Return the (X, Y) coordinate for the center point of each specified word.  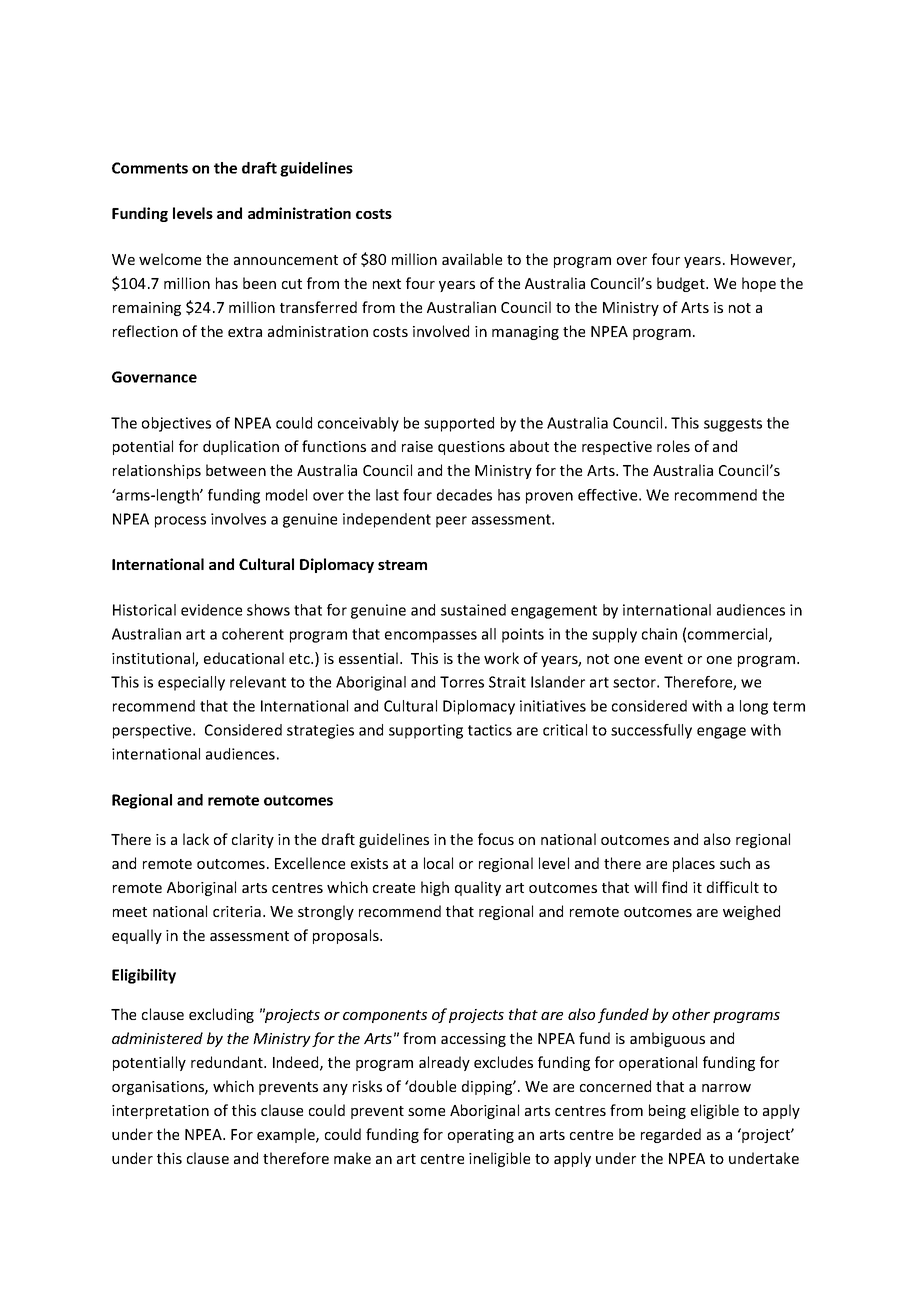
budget (682, 284)
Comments (150, 168)
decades (464, 495)
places (694, 864)
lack (196, 839)
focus (496, 839)
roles (673, 446)
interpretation (160, 1112)
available (472, 259)
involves (238, 519)
